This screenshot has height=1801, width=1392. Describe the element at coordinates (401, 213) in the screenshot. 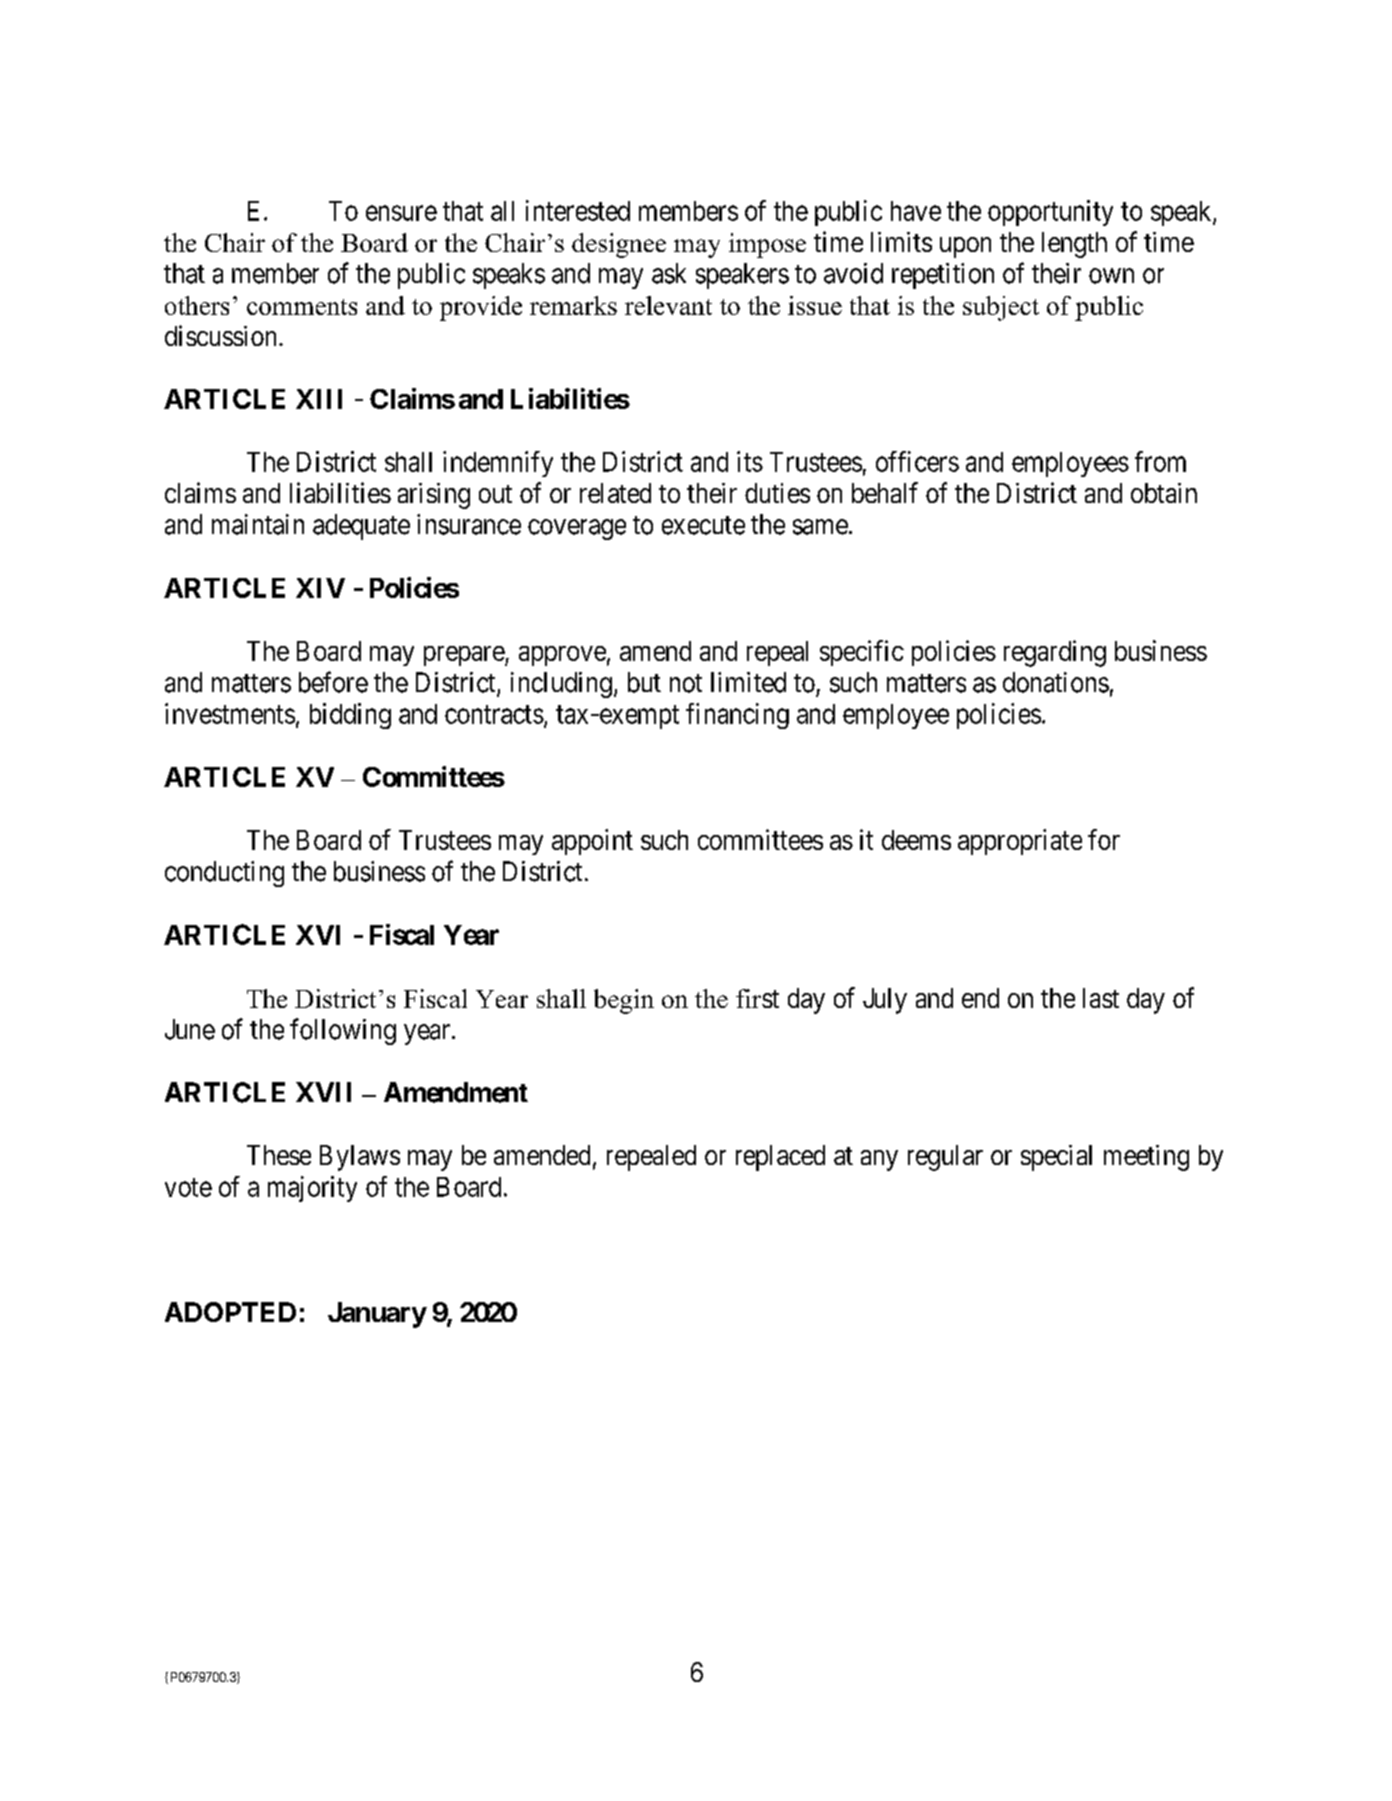

I see `ensure` at that location.
